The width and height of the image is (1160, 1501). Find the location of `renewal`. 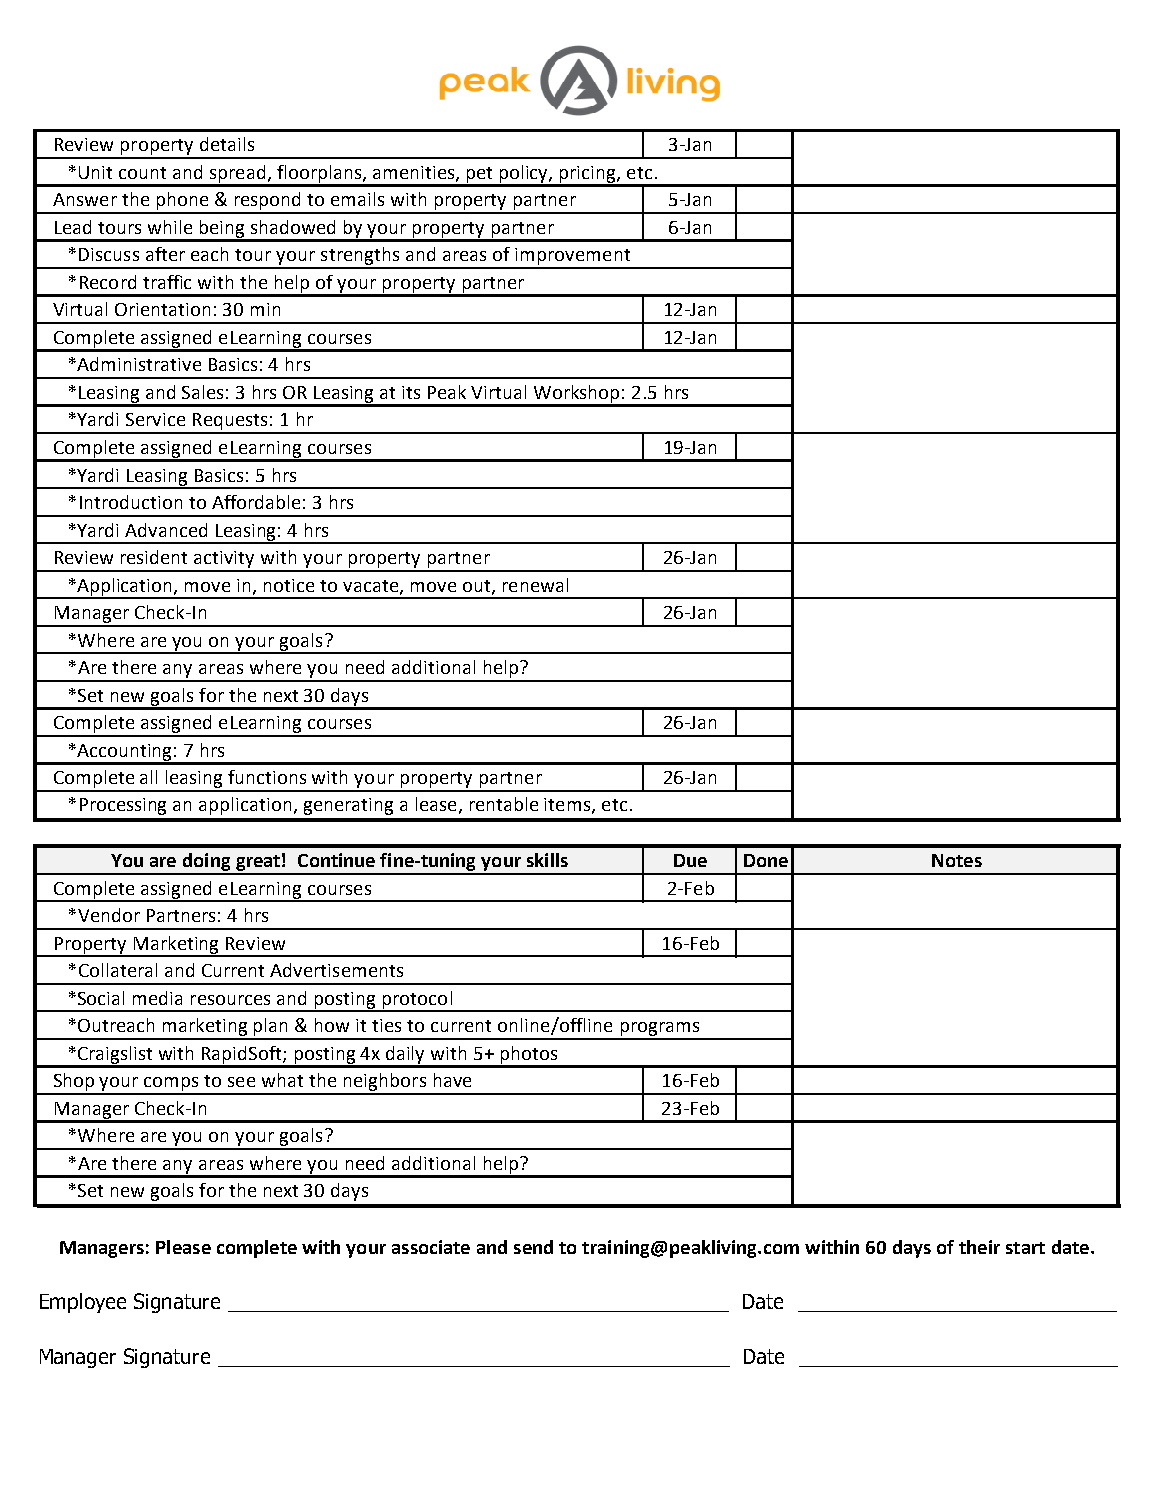

renewal is located at coordinates (535, 585).
